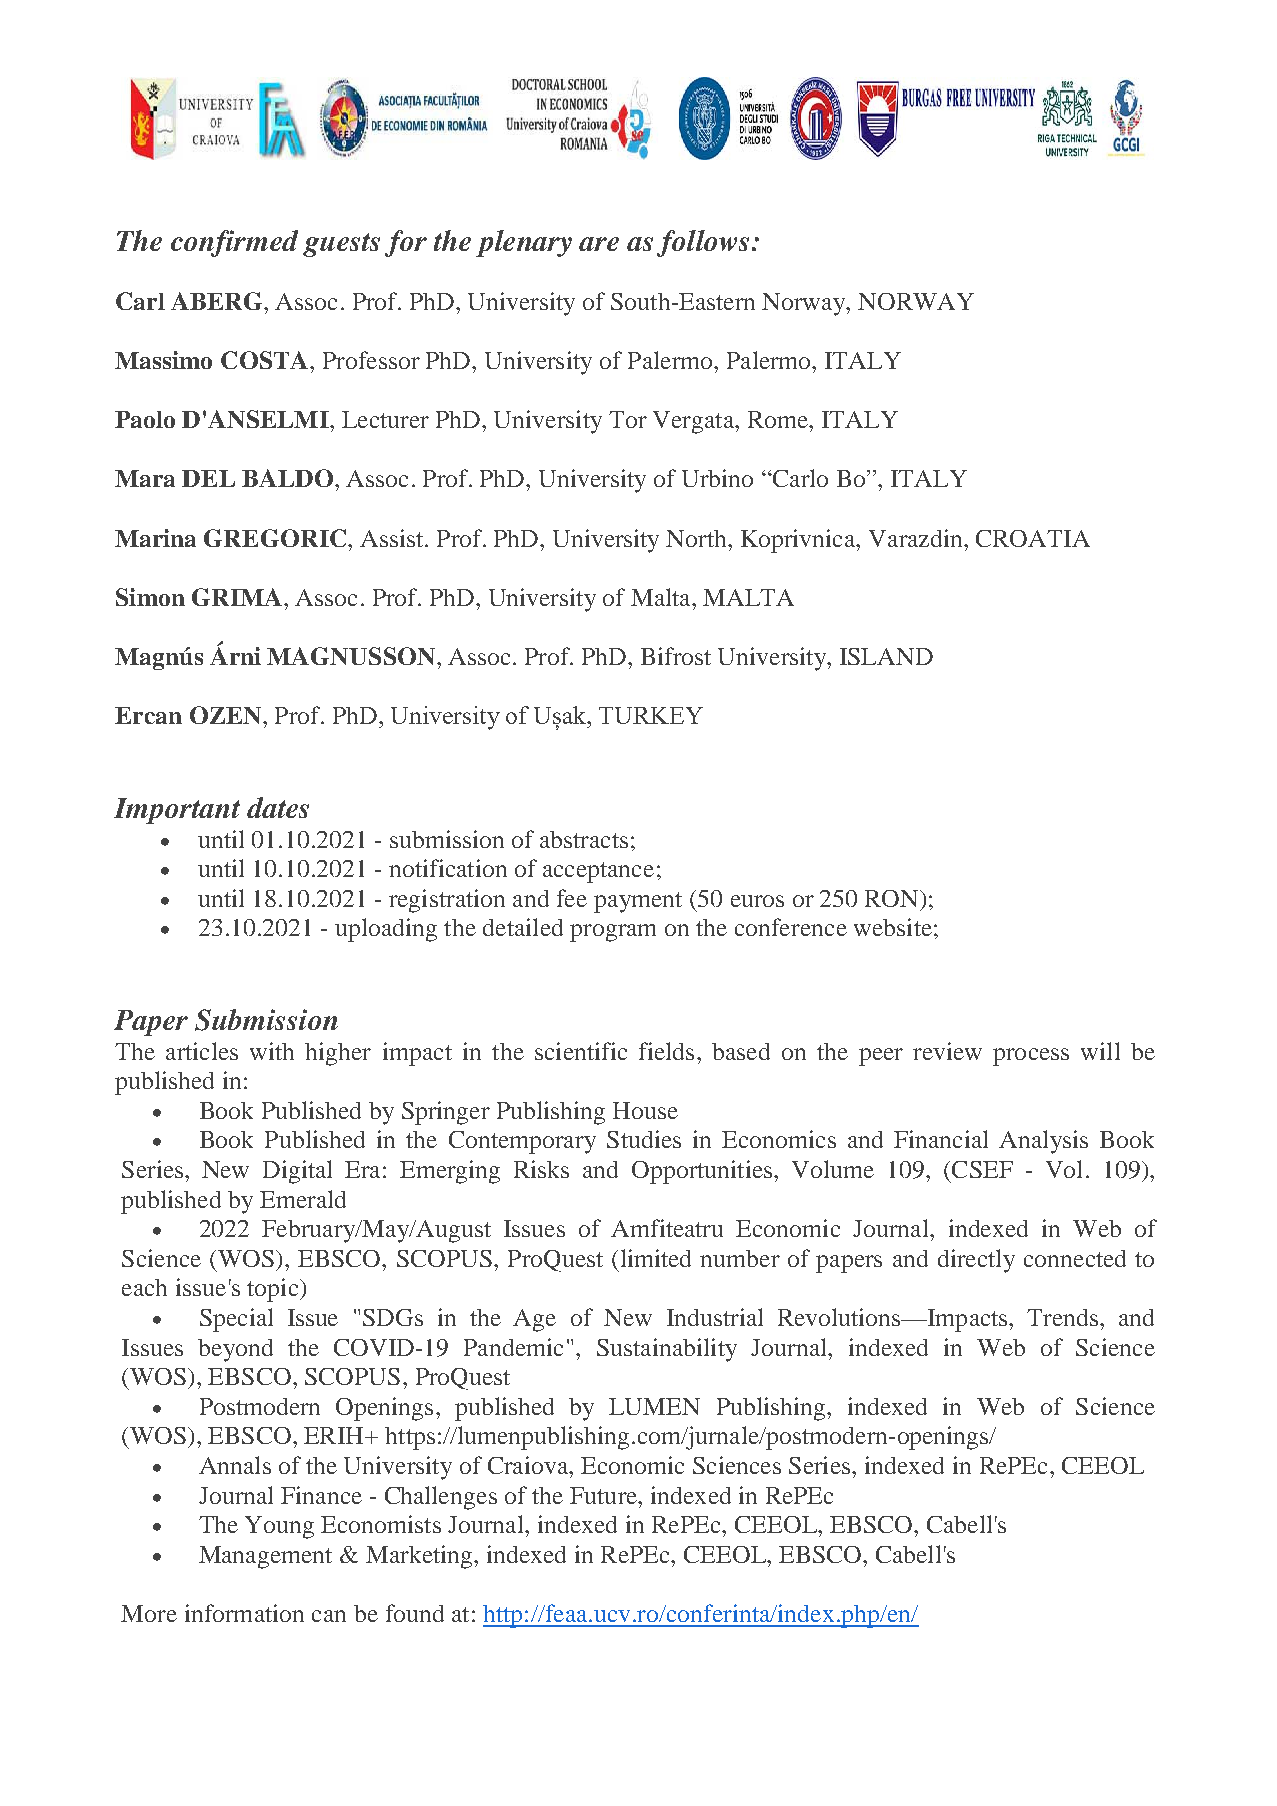 Image resolution: width=1277 pixels, height=1806 pixels. I want to click on confirmed, so click(234, 243).
